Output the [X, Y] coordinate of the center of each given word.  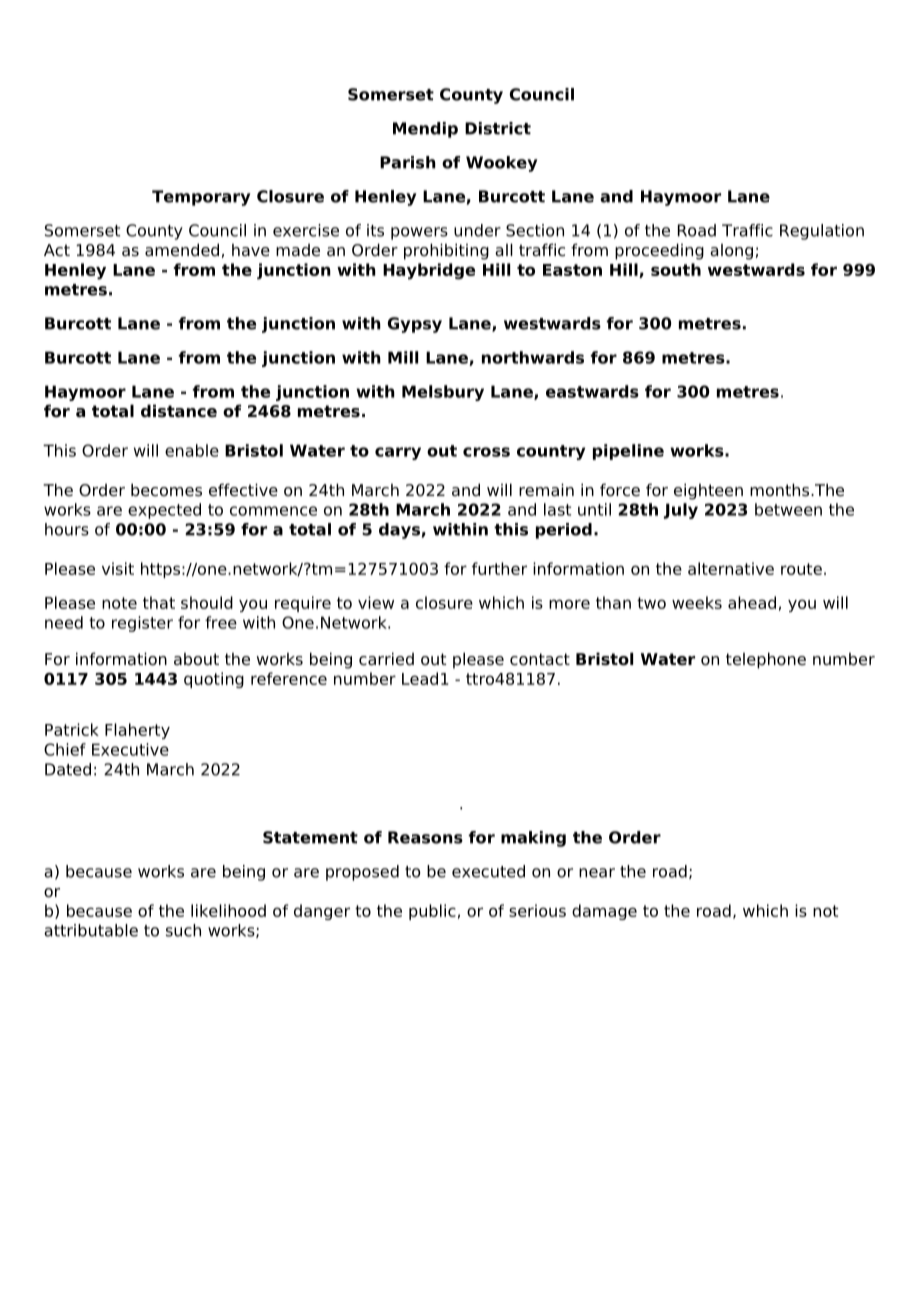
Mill [403, 357]
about [196, 659]
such [183, 930]
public [432, 912]
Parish [408, 162]
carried [386, 659]
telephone [766, 660]
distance [179, 411]
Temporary [201, 198]
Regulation [822, 232]
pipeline [628, 452]
